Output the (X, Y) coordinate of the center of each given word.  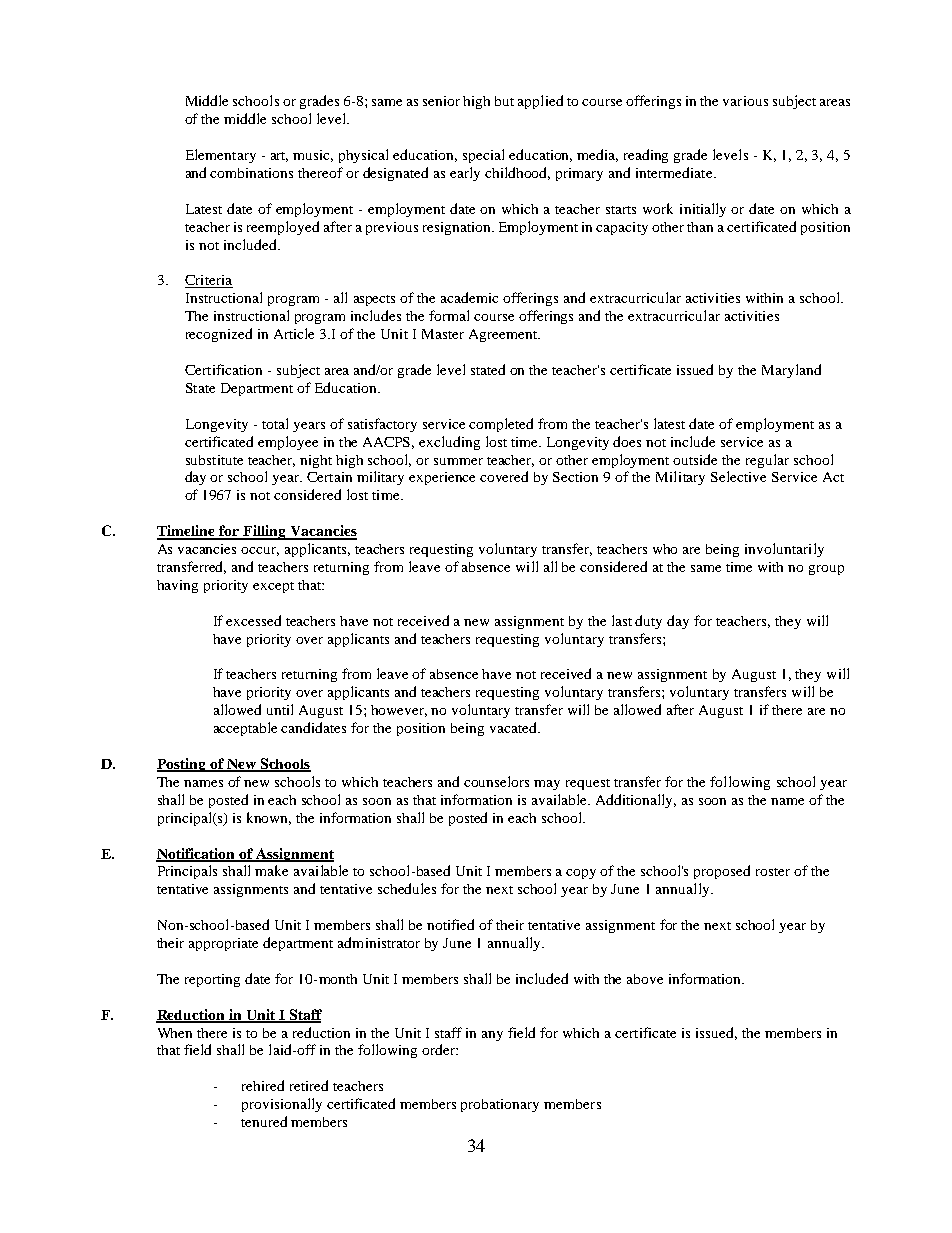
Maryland (791, 371)
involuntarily (784, 550)
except (273, 587)
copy (581, 874)
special (483, 156)
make (271, 870)
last (622, 620)
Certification (223, 369)
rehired (263, 1085)
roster (773, 872)
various (745, 101)
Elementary (221, 156)
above (645, 979)
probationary (500, 1105)
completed (501, 425)
